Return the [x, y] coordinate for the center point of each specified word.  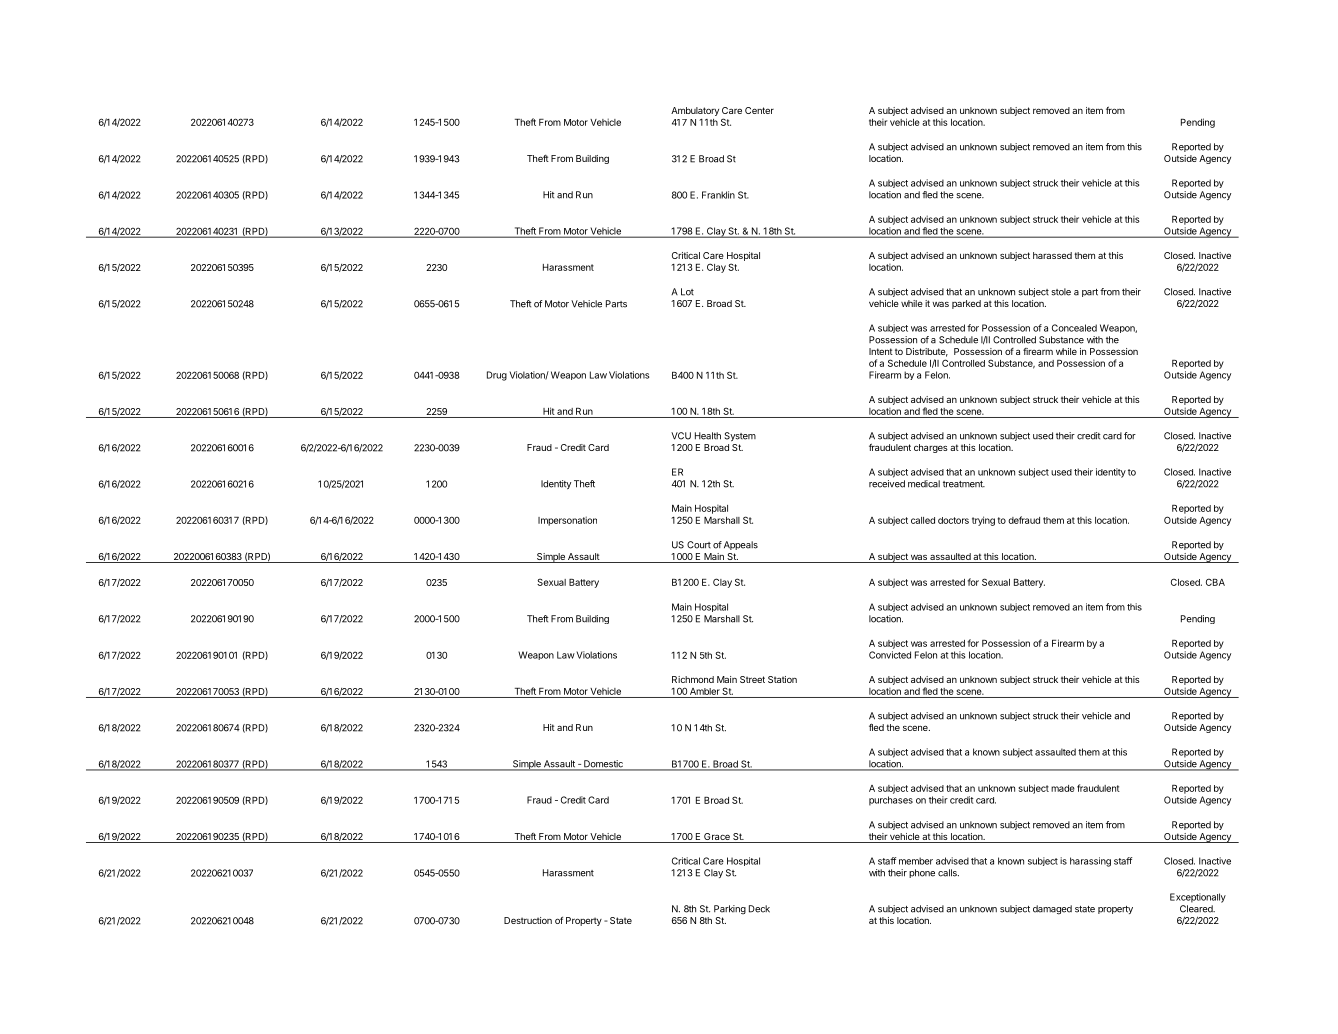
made [1063, 788]
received [887, 484]
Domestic [603, 765]
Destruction [528, 920]
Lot [687, 292]
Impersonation [567, 521]
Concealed [1074, 328]
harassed [1052, 255]
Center [759, 110]
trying [983, 521]
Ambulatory [695, 111]
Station [782, 679]
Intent [881, 351]
